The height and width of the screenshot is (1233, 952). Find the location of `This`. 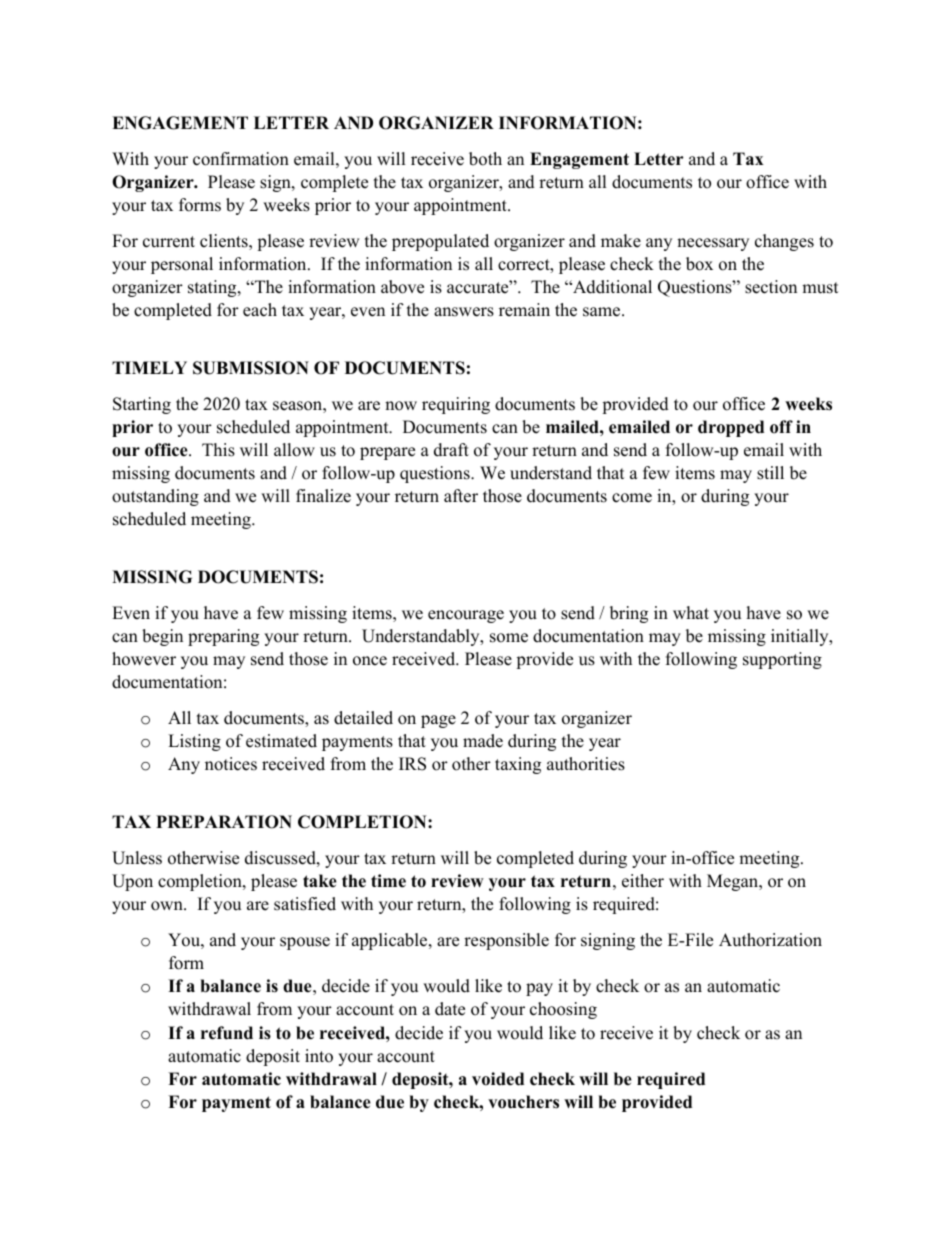

This is located at coordinates (218, 450).
